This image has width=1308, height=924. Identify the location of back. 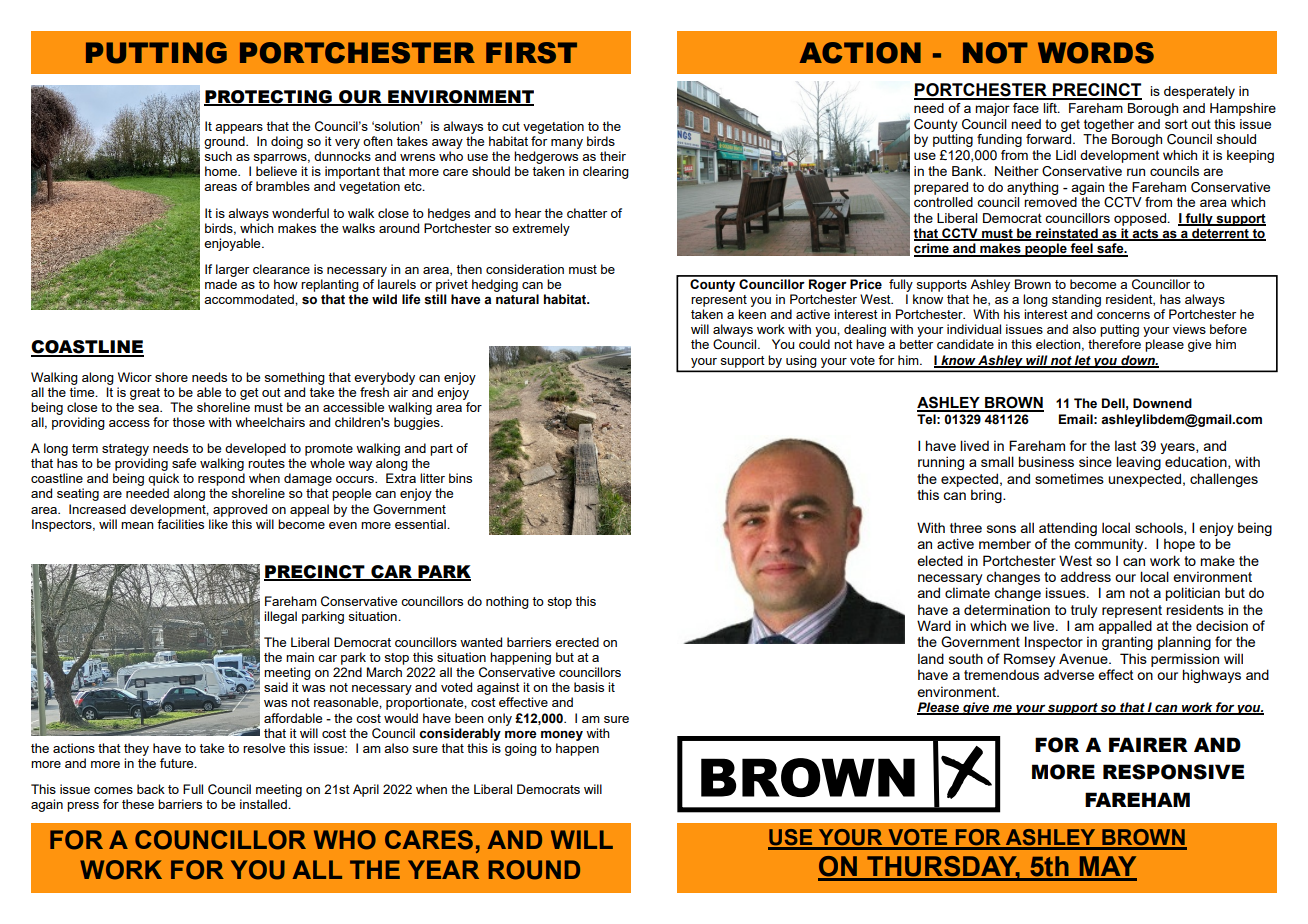
(151, 789).
